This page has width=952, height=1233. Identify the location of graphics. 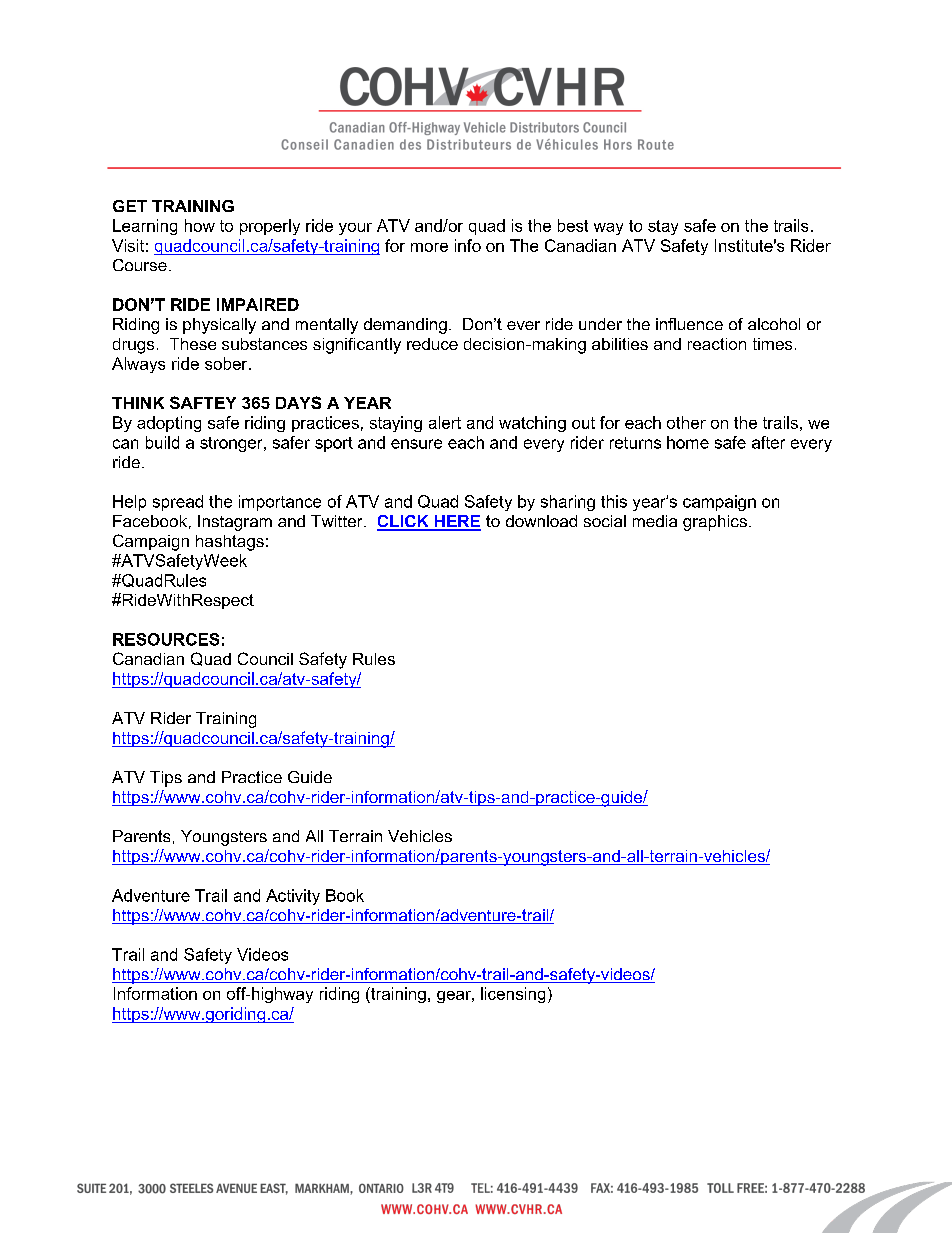
(715, 523).
